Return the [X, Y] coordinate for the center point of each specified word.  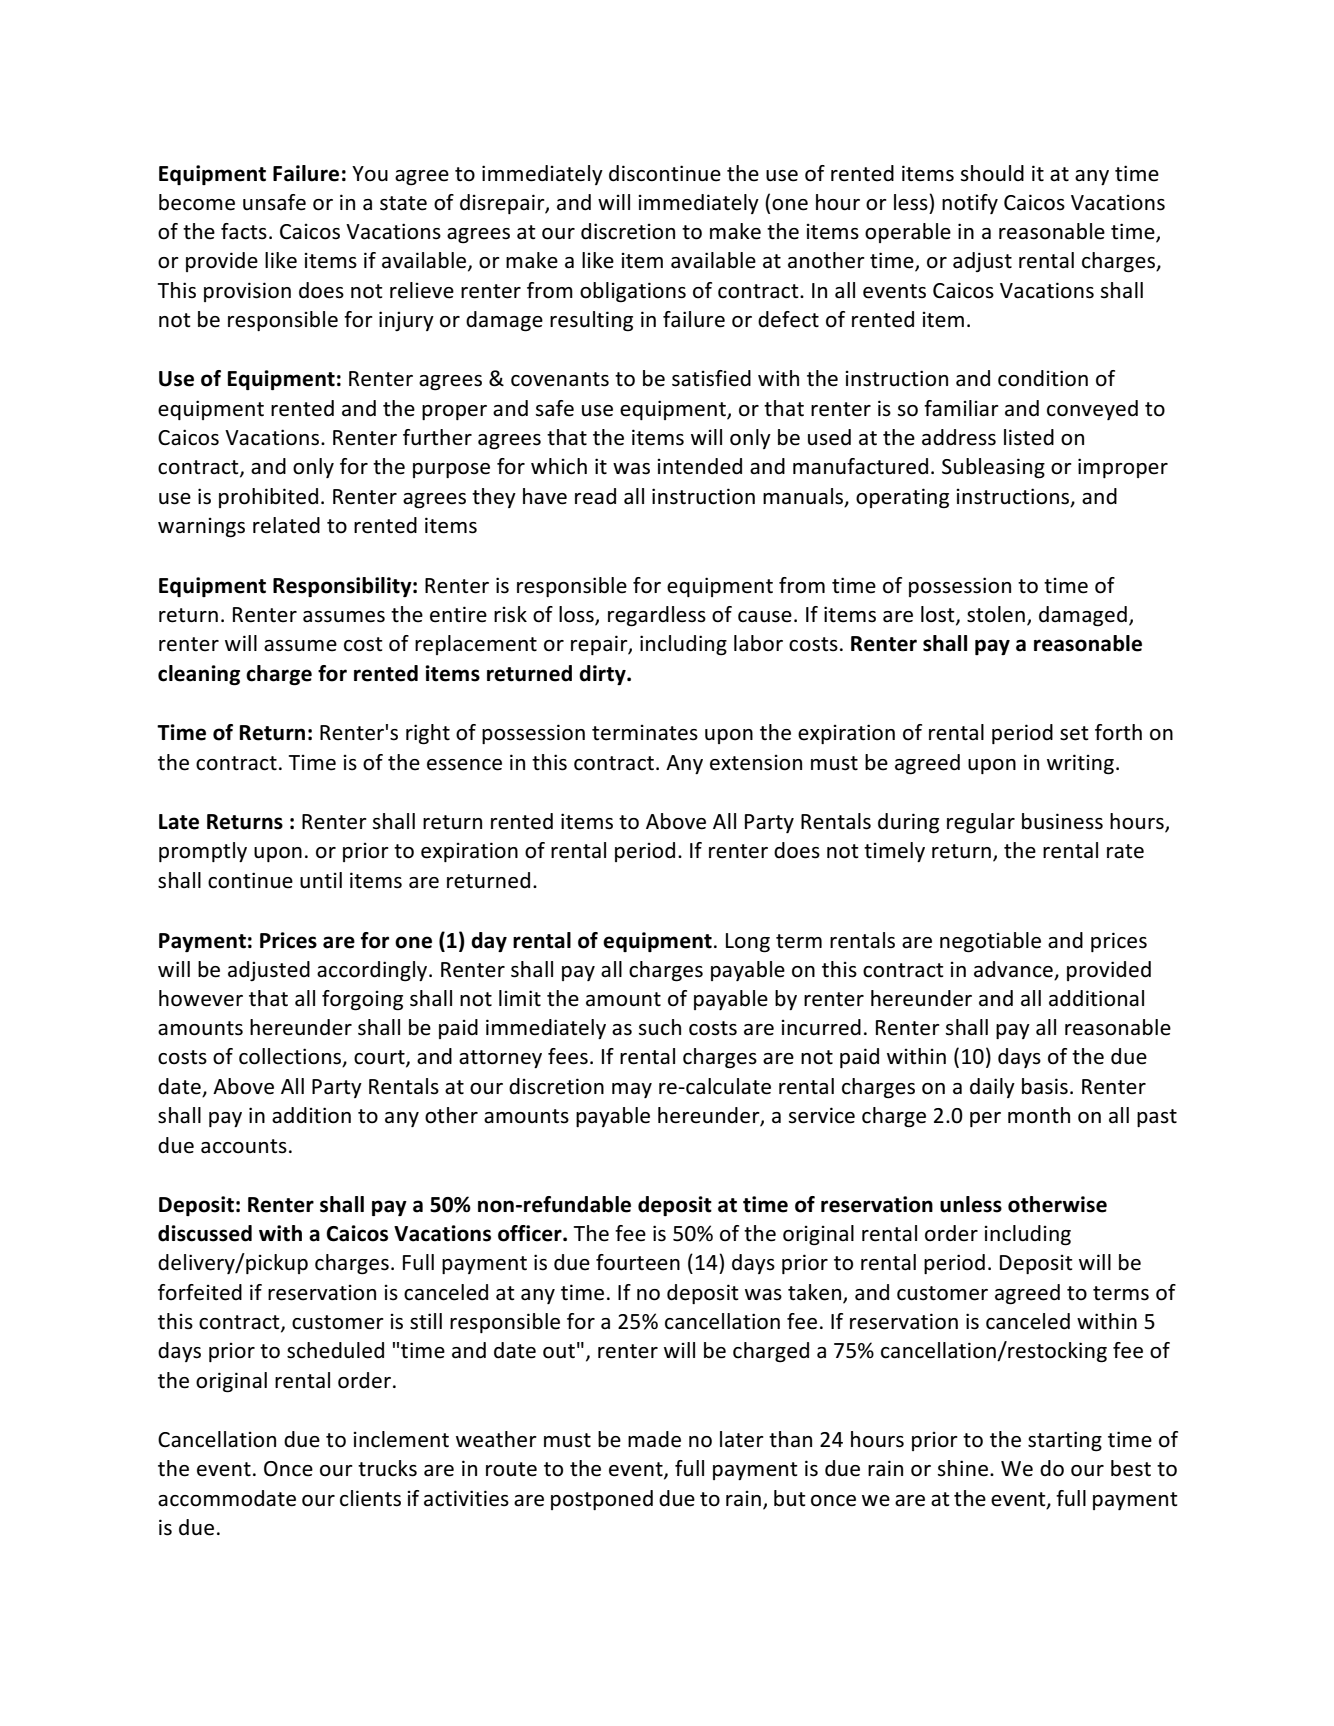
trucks [387, 1468]
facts [244, 231]
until [321, 880]
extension [756, 762]
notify [970, 204]
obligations [633, 292]
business [1062, 821]
